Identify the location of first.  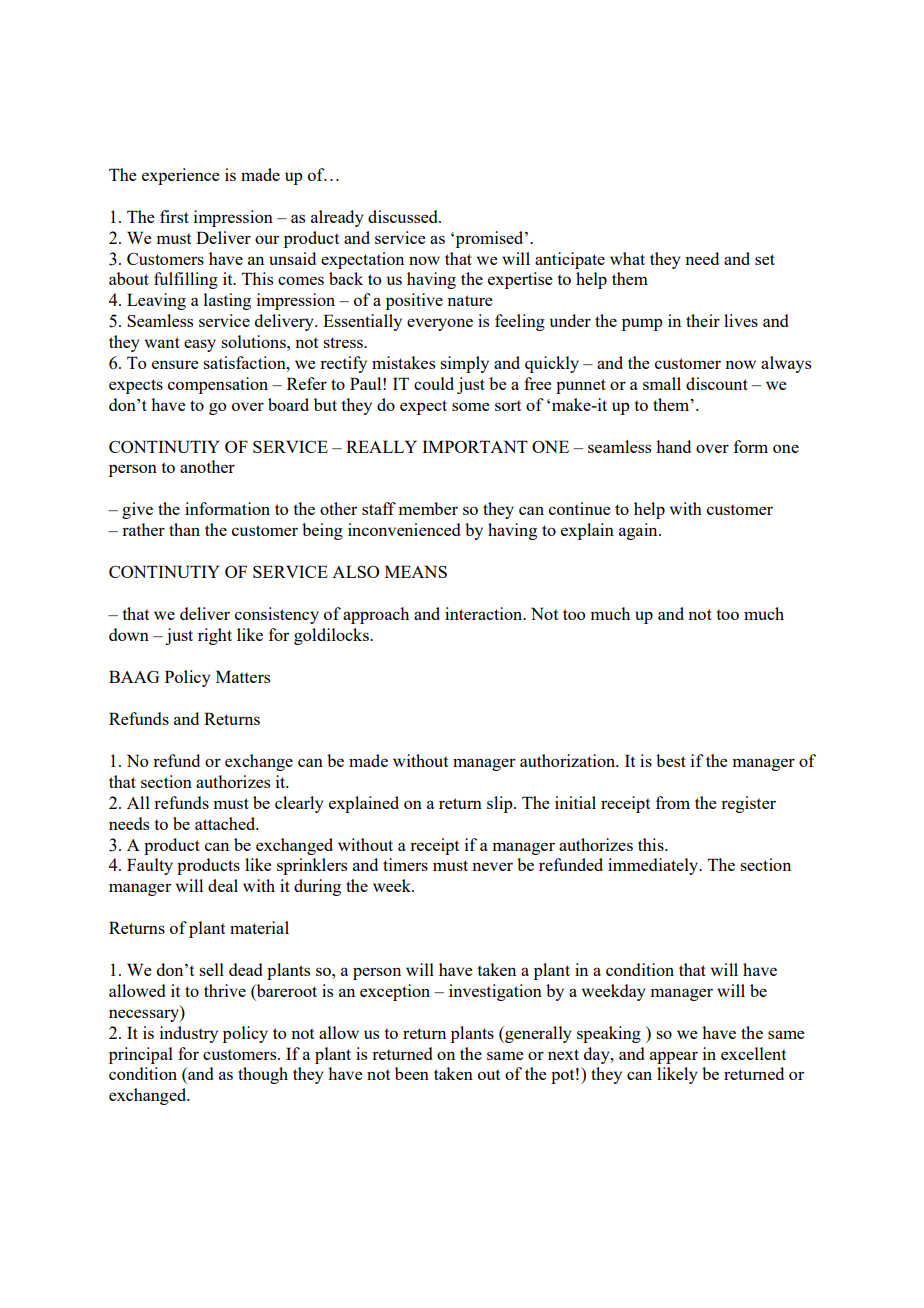
(174, 216).
